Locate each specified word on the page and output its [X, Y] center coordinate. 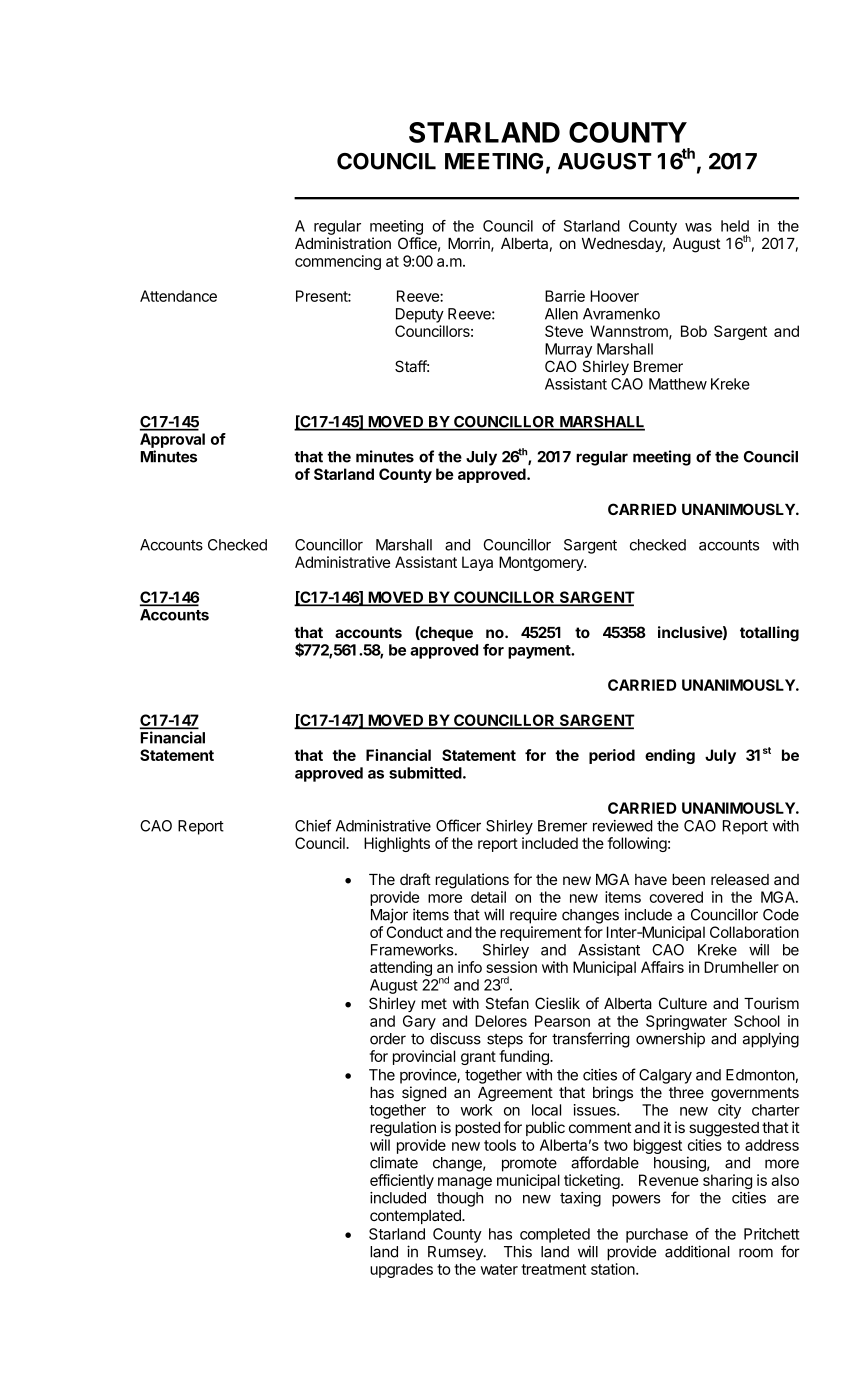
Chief [313, 825]
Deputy [420, 315]
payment [540, 652]
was [698, 227]
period [612, 756]
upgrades [401, 1270]
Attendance [178, 296]
